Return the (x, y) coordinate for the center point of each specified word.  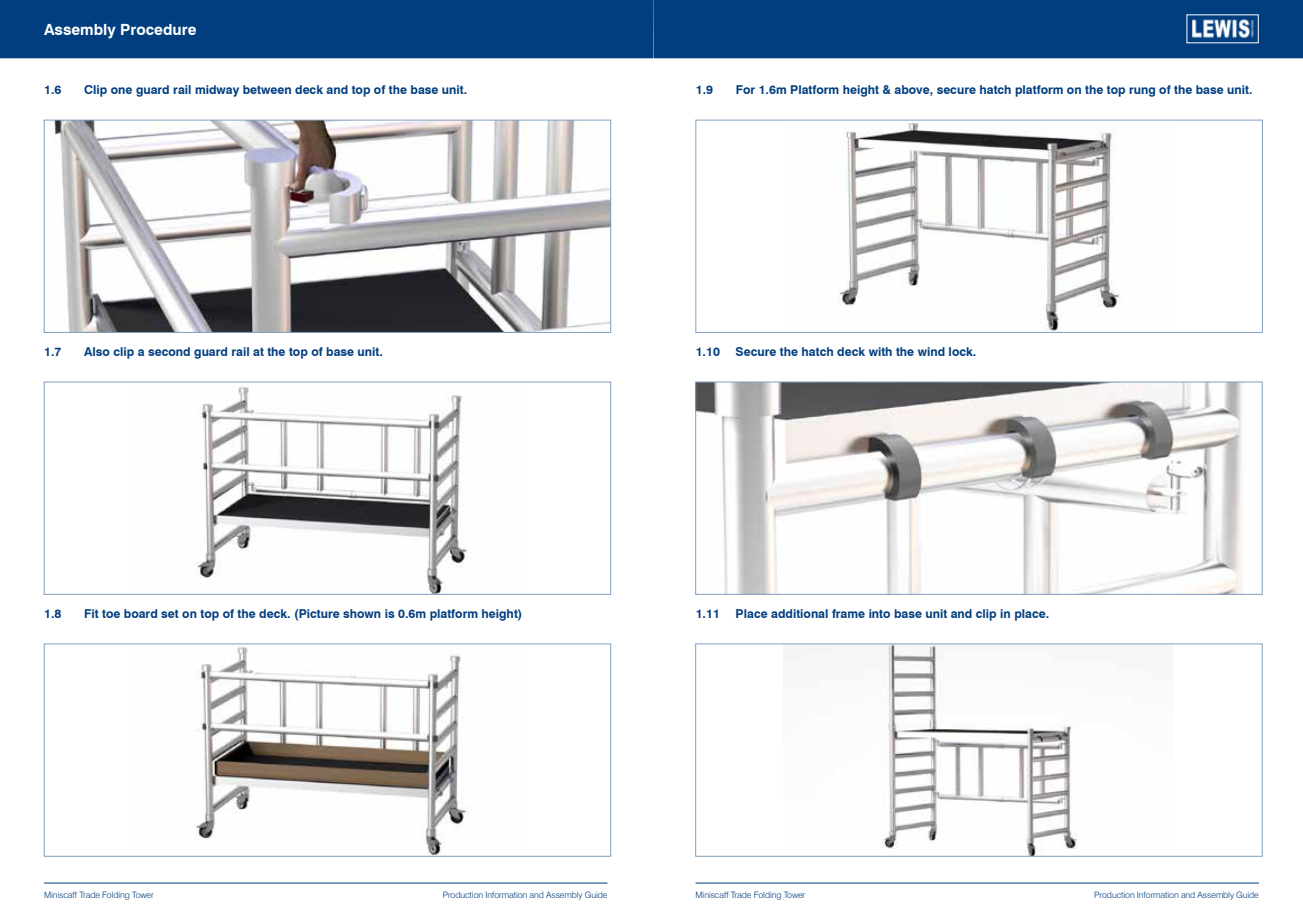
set (170, 614)
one (121, 90)
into (879, 613)
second (169, 351)
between (267, 89)
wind (931, 351)
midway (217, 91)
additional (799, 613)
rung (1142, 92)
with (880, 351)
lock (962, 351)
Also (97, 351)
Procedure (158, 29)
